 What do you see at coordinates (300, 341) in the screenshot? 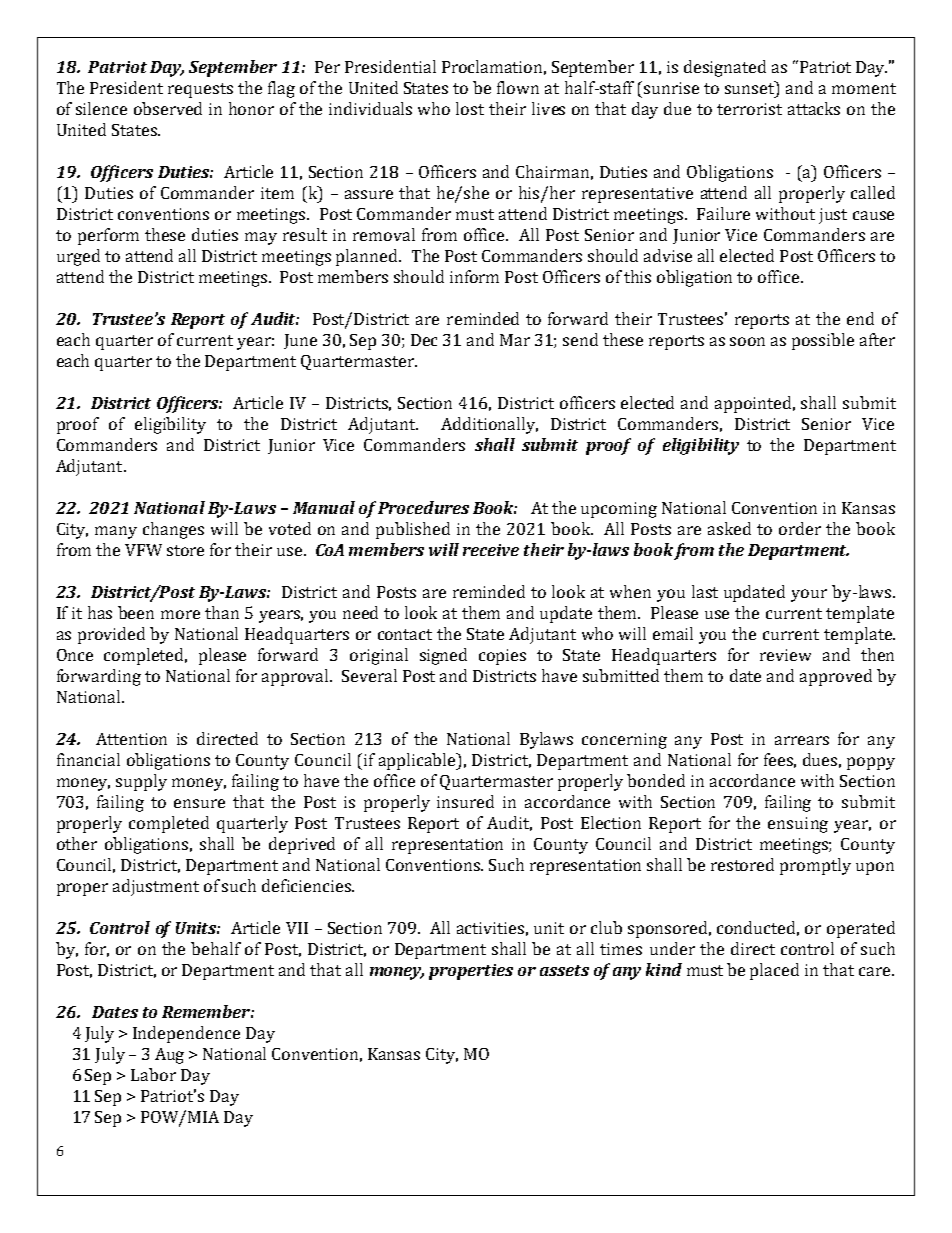
I see `June` at bounding box center [300, 341].
